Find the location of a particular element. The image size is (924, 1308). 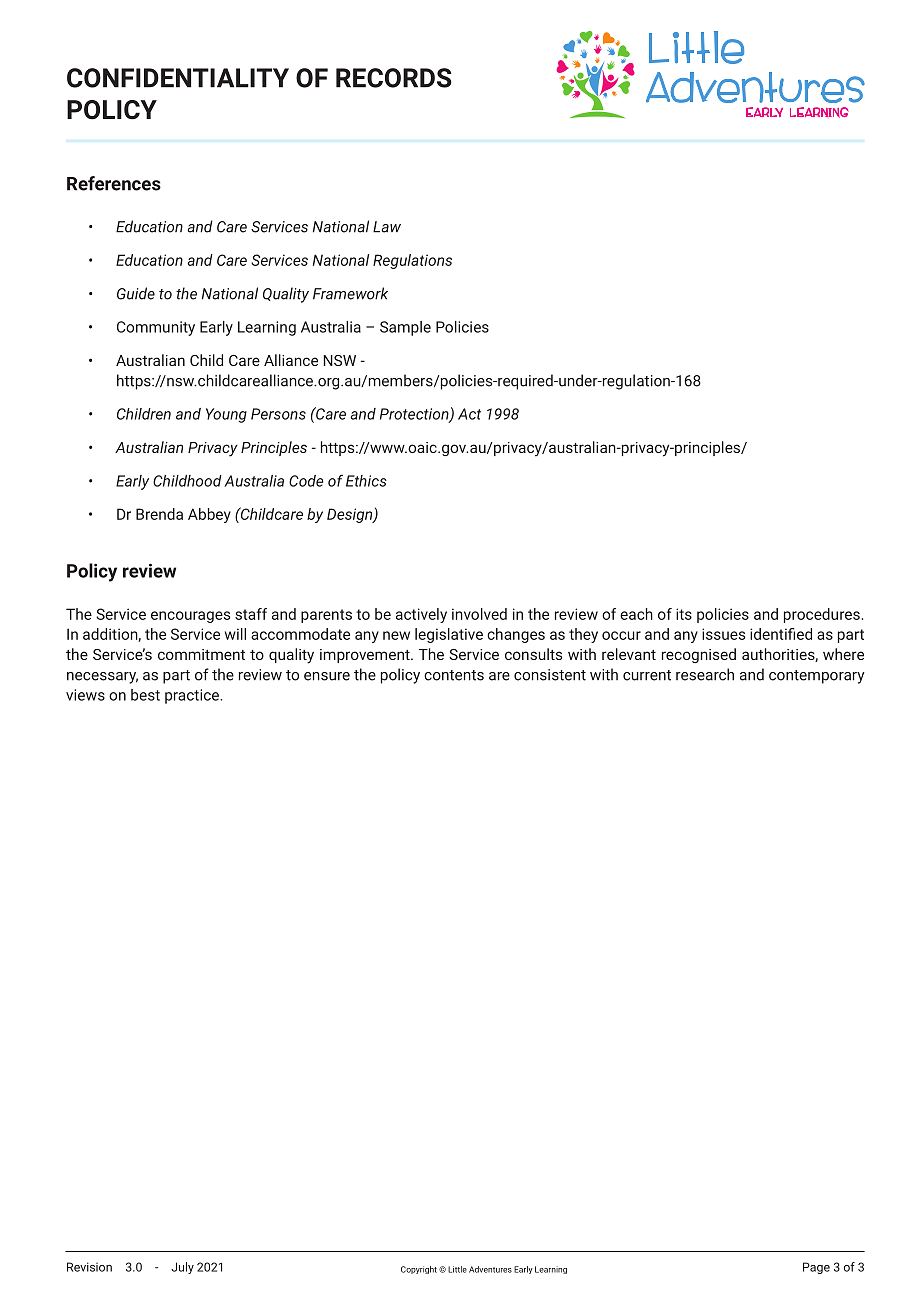

contemporary is located at coordinates (817, 677).
